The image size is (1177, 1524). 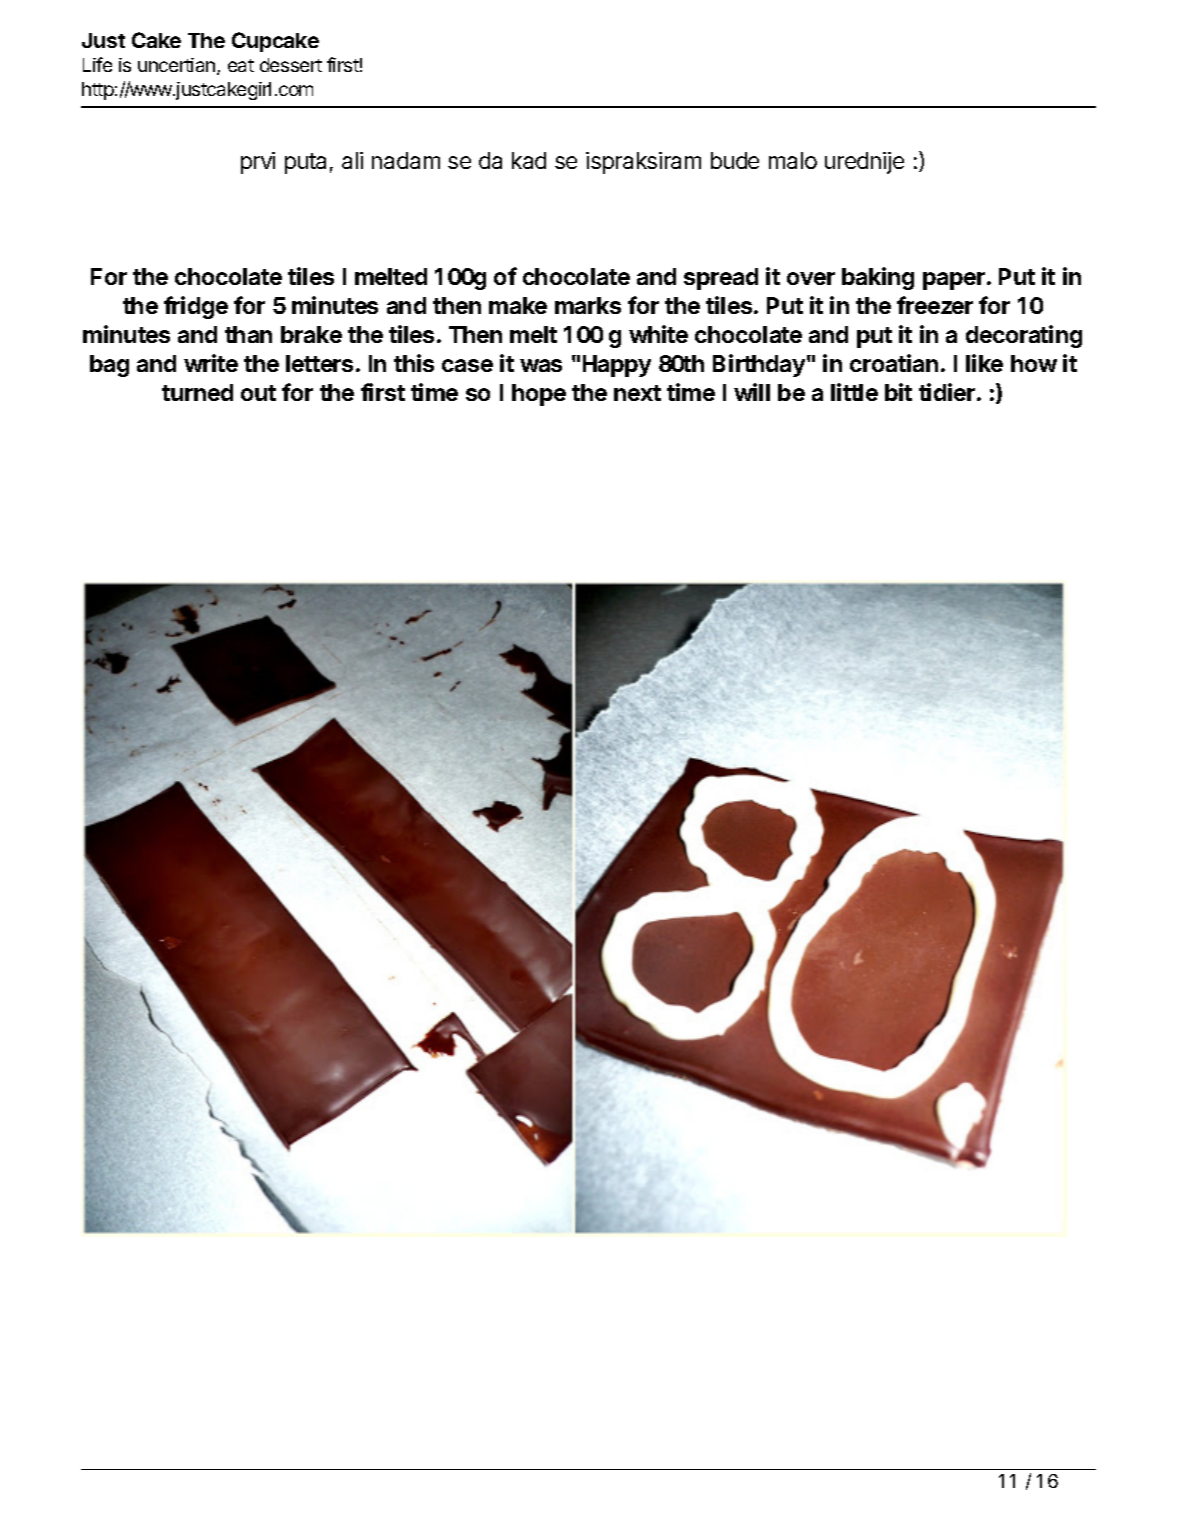 What do you see at coordinates (197, 392) in the screenshot?
I see `turned` at bounding box center [197, 392].
